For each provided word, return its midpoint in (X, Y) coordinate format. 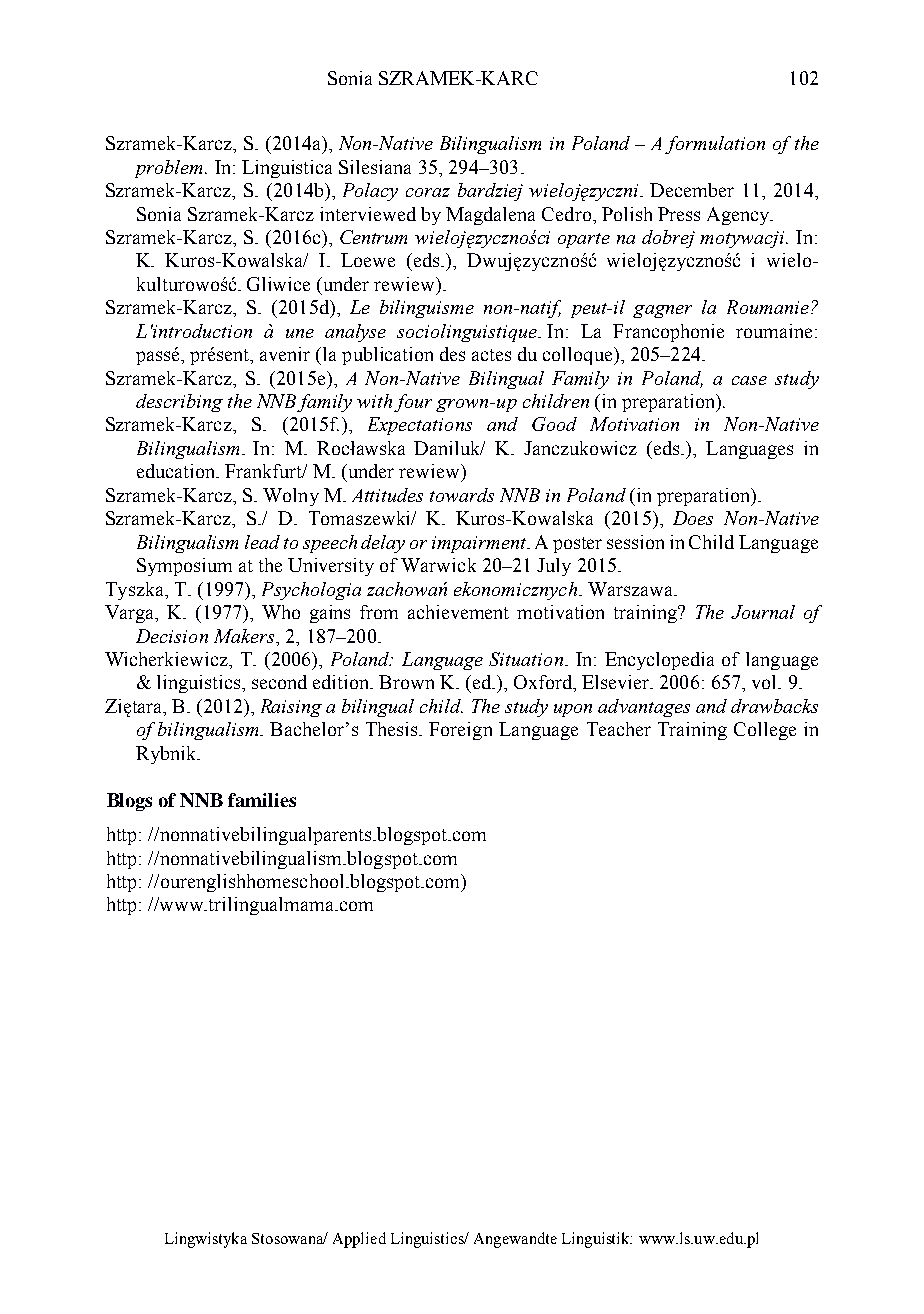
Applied (359, 1240)
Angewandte (515, 1240)
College (765, 731)
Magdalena (490, 216)
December (692, 190)
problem (170, 169)
